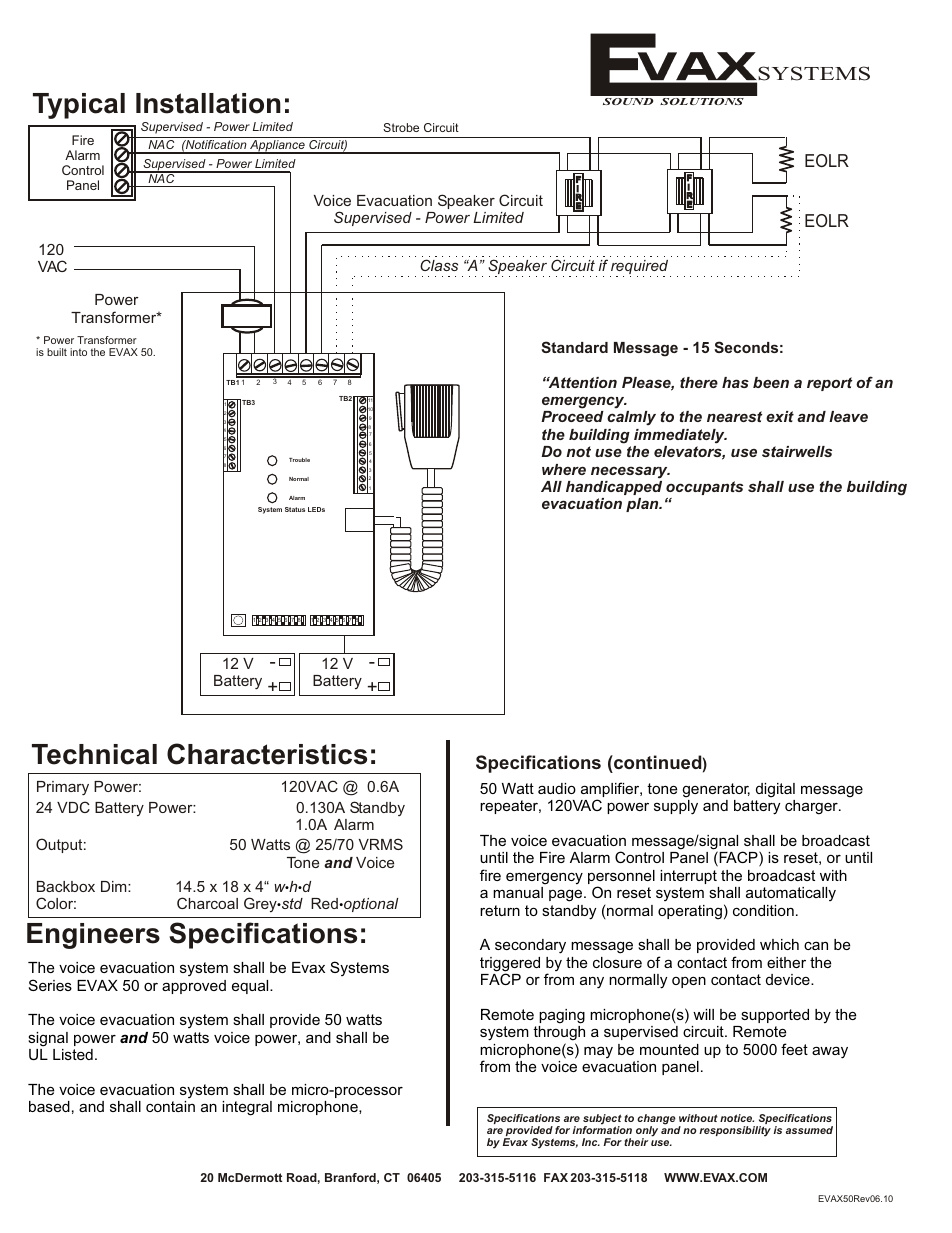 This page has height=1233, width=952. I want to click on Technical, so click(94, 754).
